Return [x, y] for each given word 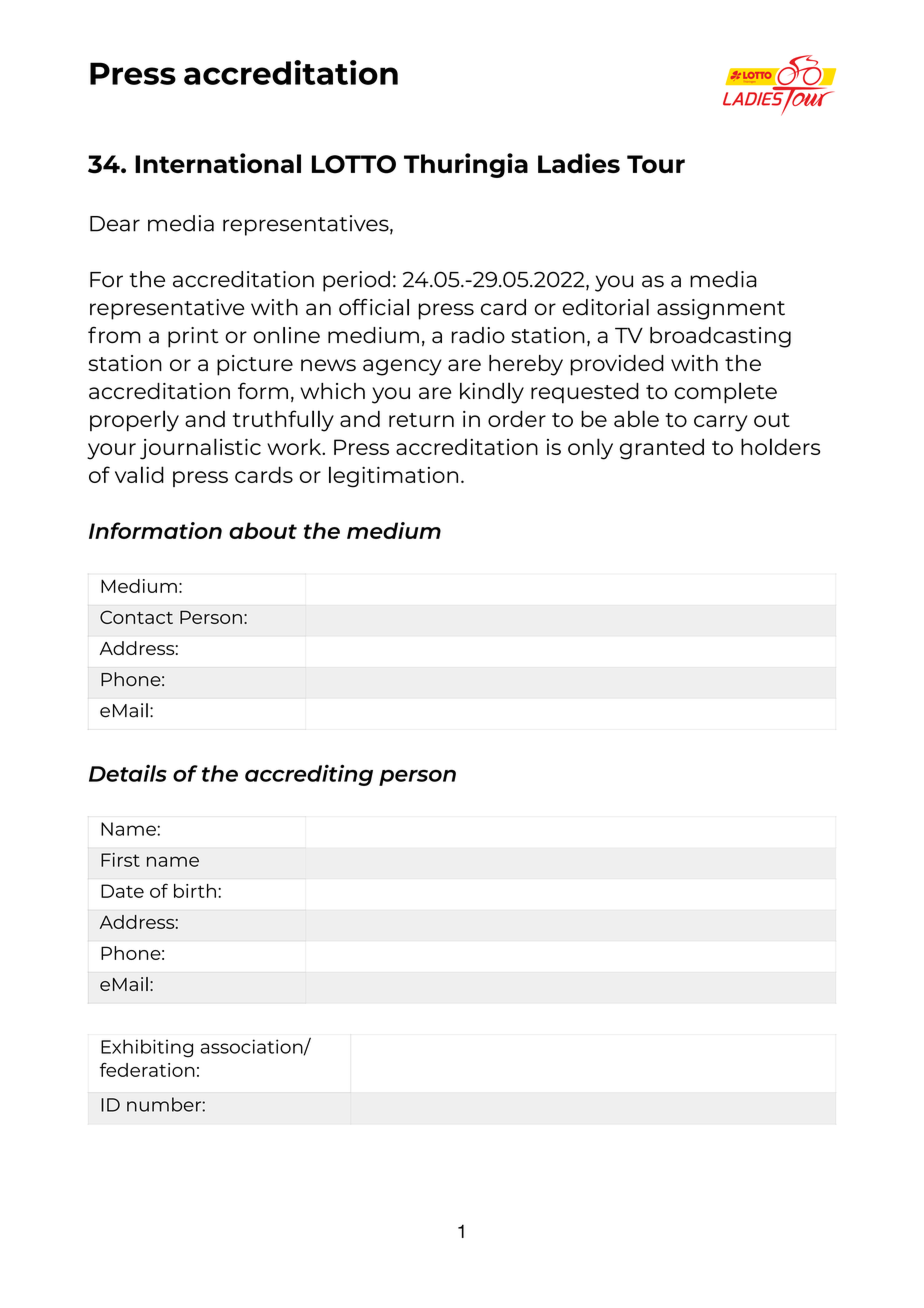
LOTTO [354, 164]
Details [128, 773]
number [165, 1104]
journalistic [200, 449]
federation [147, 1069]
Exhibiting [147, 1048]
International [218, 163]
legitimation [393, 477]
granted [662, 449]
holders [780, 446]
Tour [656, 164]
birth [195, 891]
